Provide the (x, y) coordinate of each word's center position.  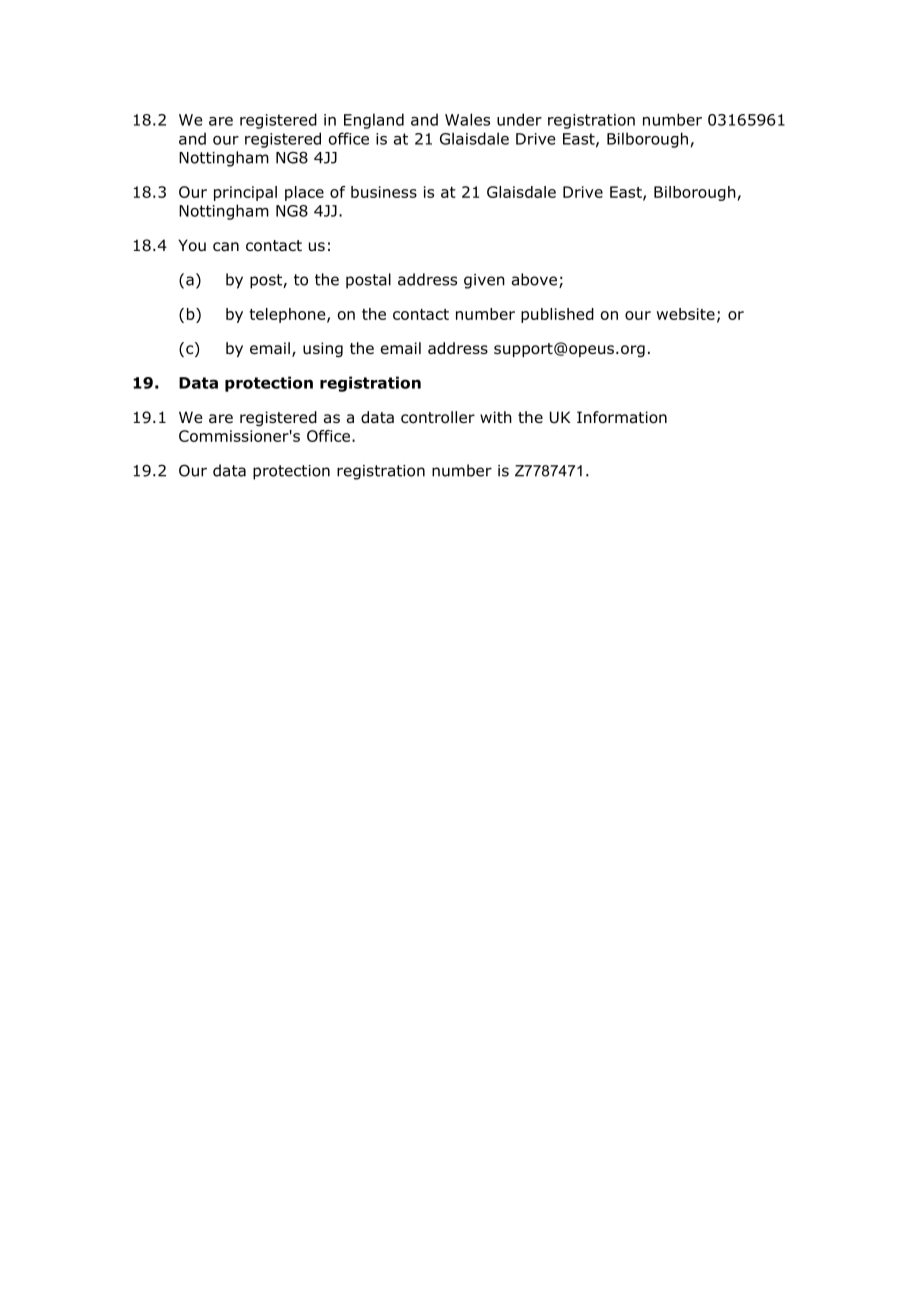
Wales (467, 119)
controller (438, 417)
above (534, 279)
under (519, 119)
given (484, 281)
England (374, 121)
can (226, 247)
